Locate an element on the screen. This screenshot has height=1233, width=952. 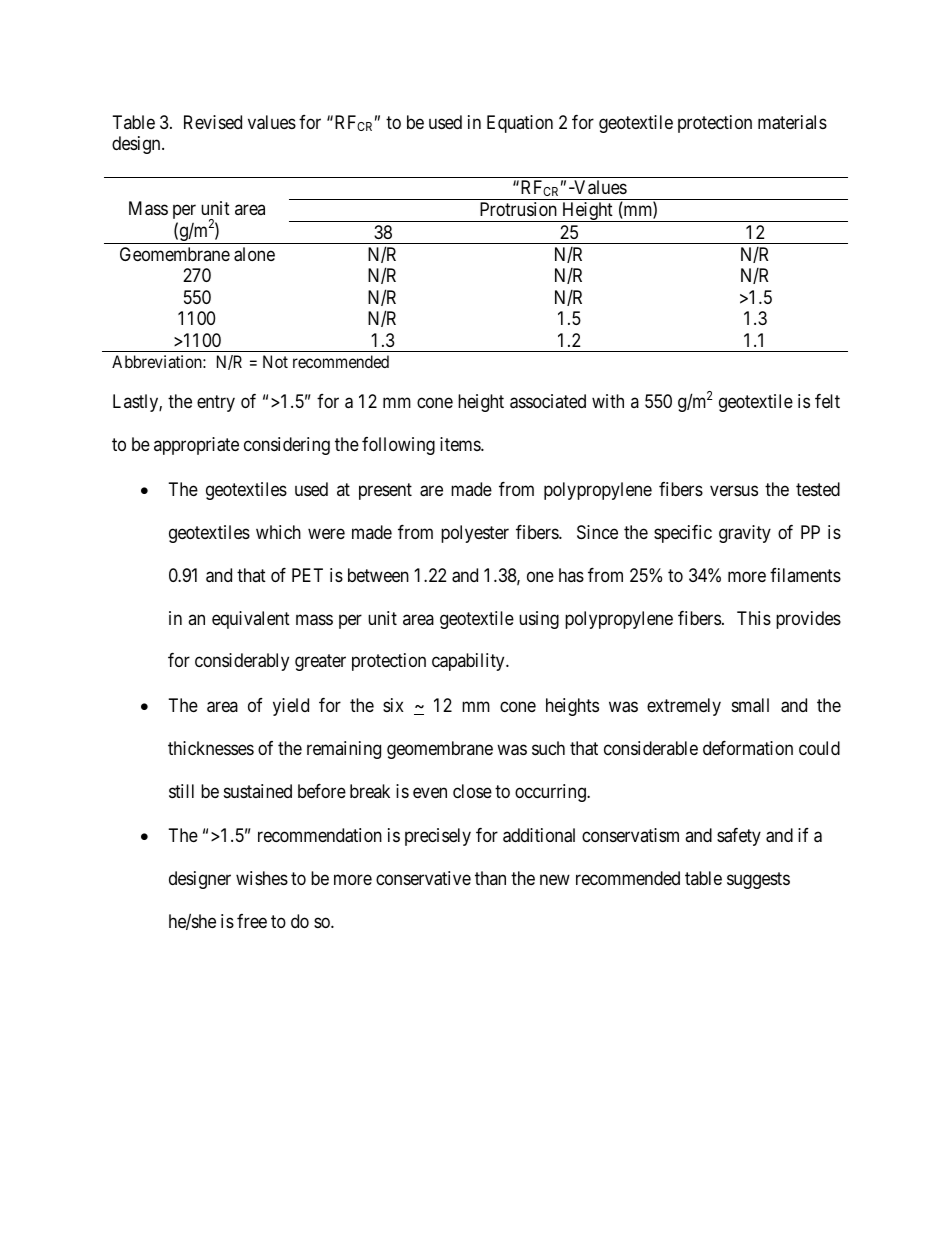
suggests is located at coordinates (758, 880).
